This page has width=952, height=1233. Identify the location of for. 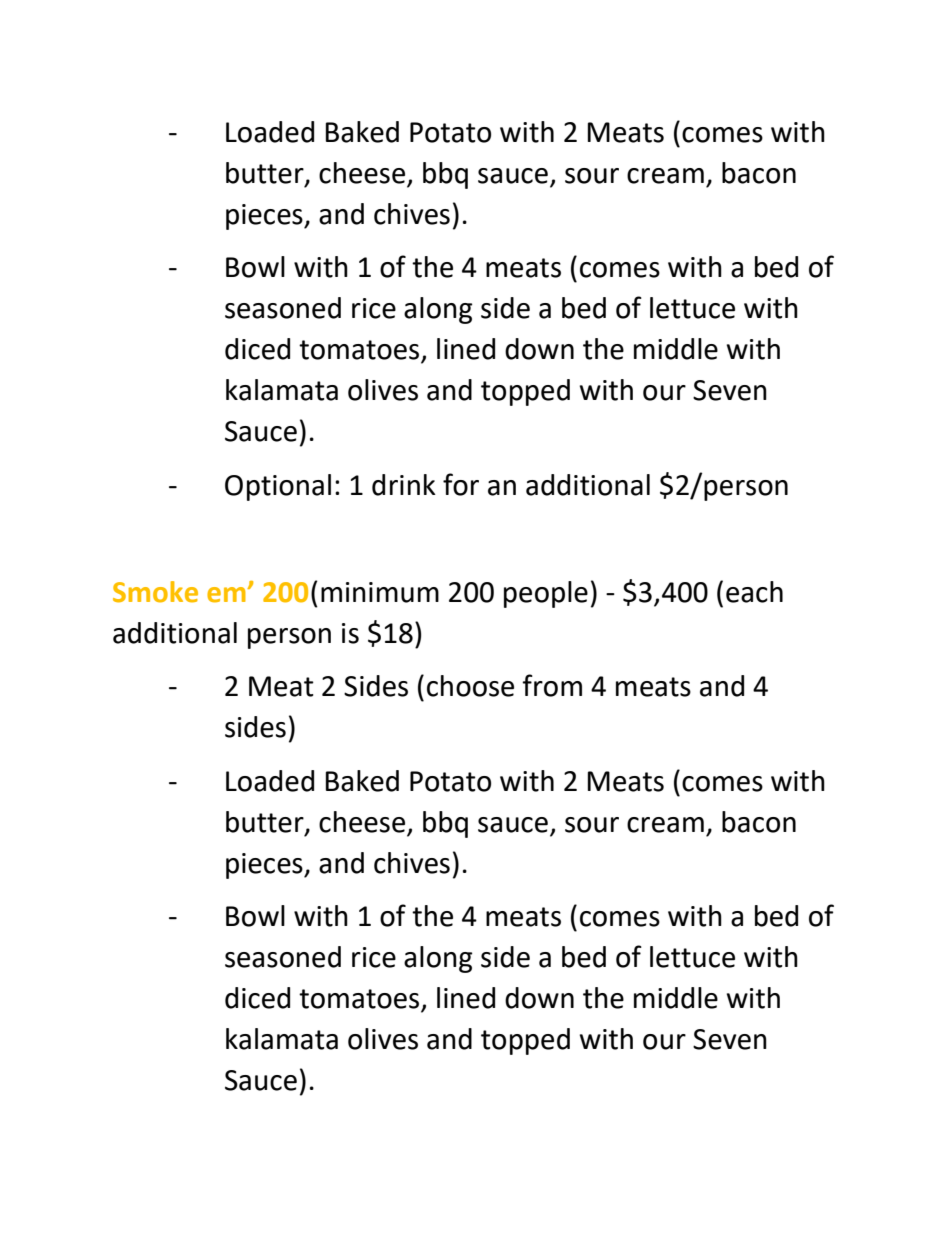
(461, 484).
